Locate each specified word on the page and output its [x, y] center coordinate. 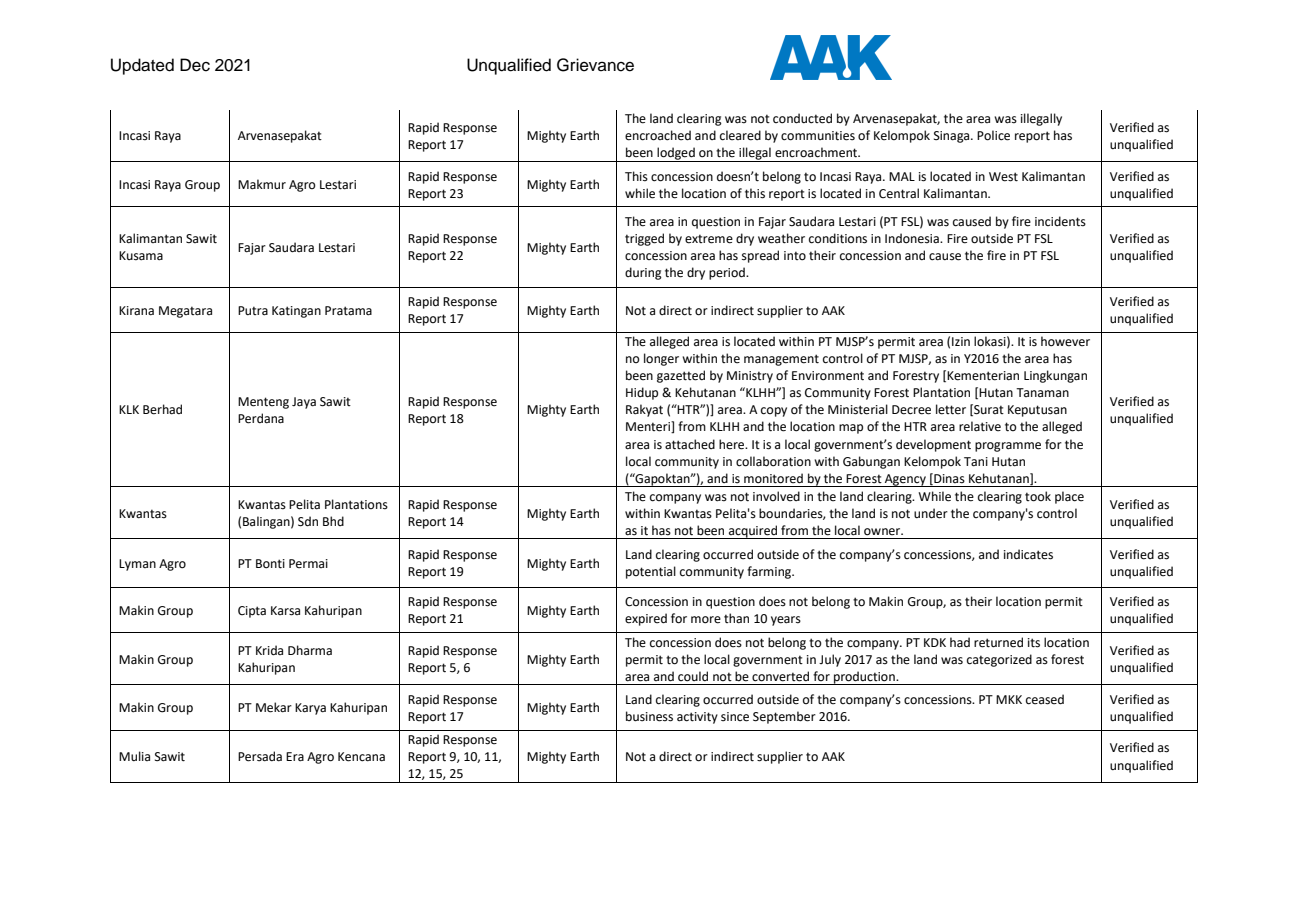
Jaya [304, 403]
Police [993, 135]
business [649, 716]
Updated [142, 66]
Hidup [642, 393]
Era [295, 757]
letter [951, 409]
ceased [1045, 699]
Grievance [595, 65]
